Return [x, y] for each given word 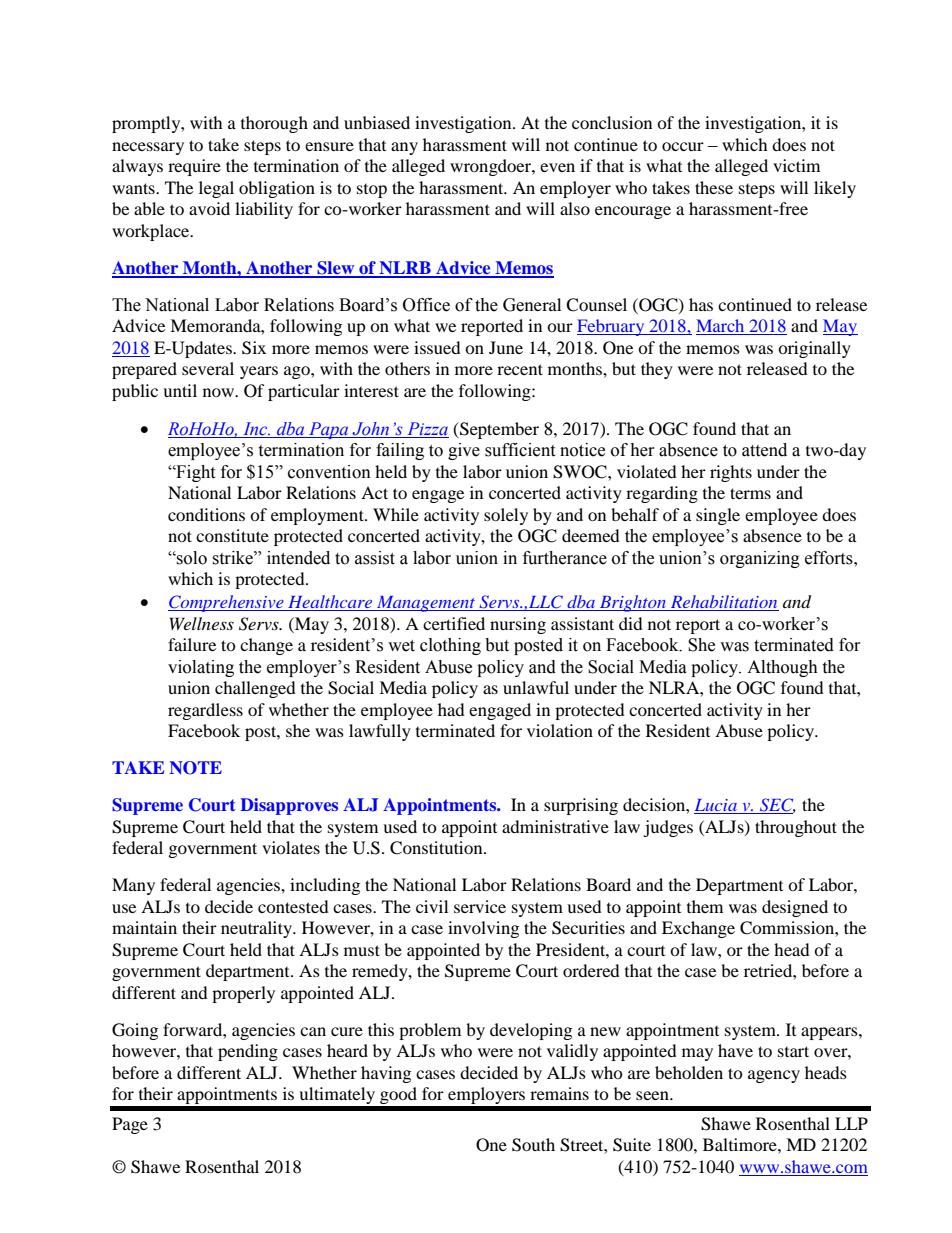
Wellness [202, 623]
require [194, 167]
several [208, 368]
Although [782, 668]
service [480, 906]
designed [795, 908]
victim [796, 165]
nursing [518, 625]
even [557, 167]
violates [291, 847]
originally [814, 349]
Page [130, 1125]
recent [520, 369]
